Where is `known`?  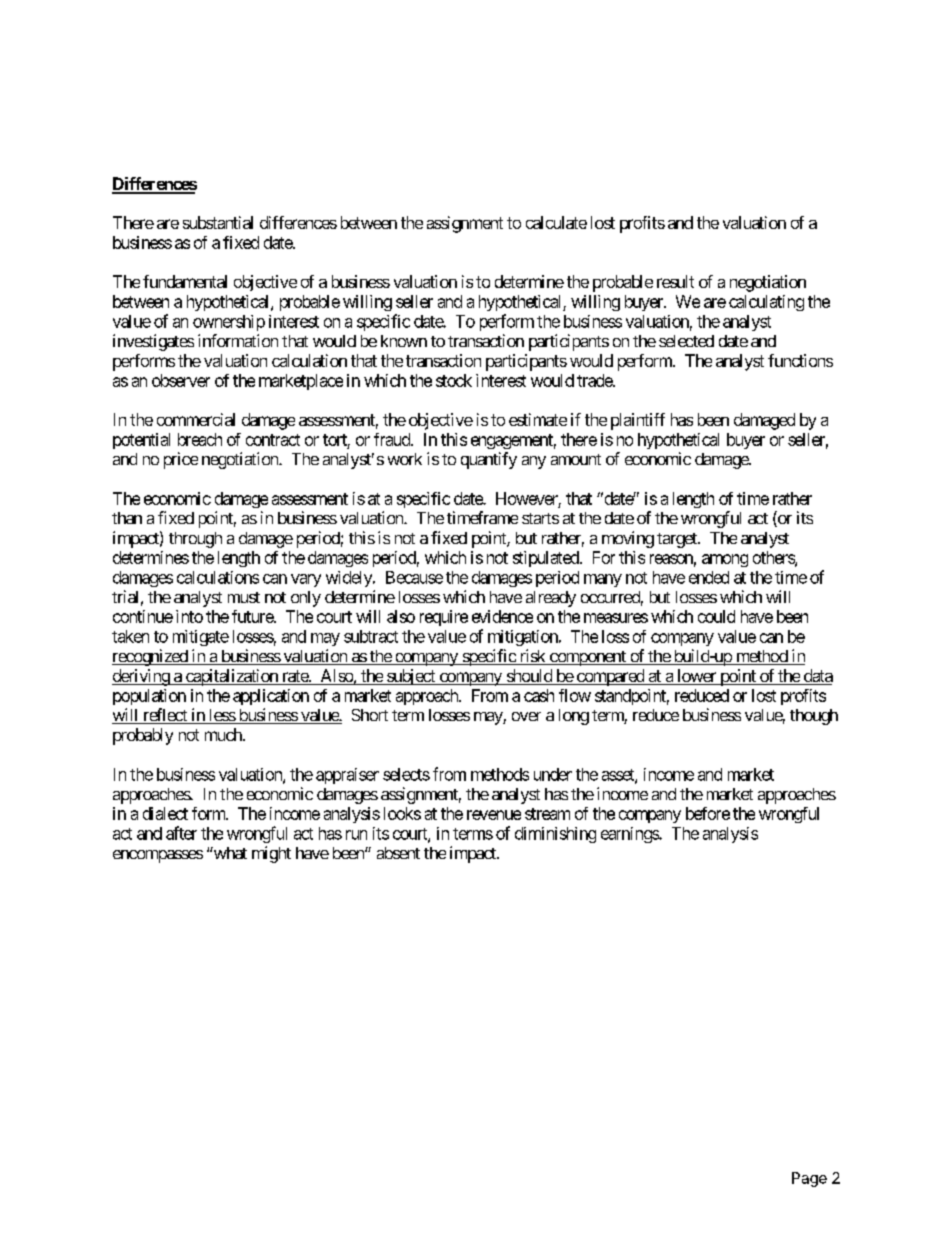
known is located at coordinates (404, 341).
